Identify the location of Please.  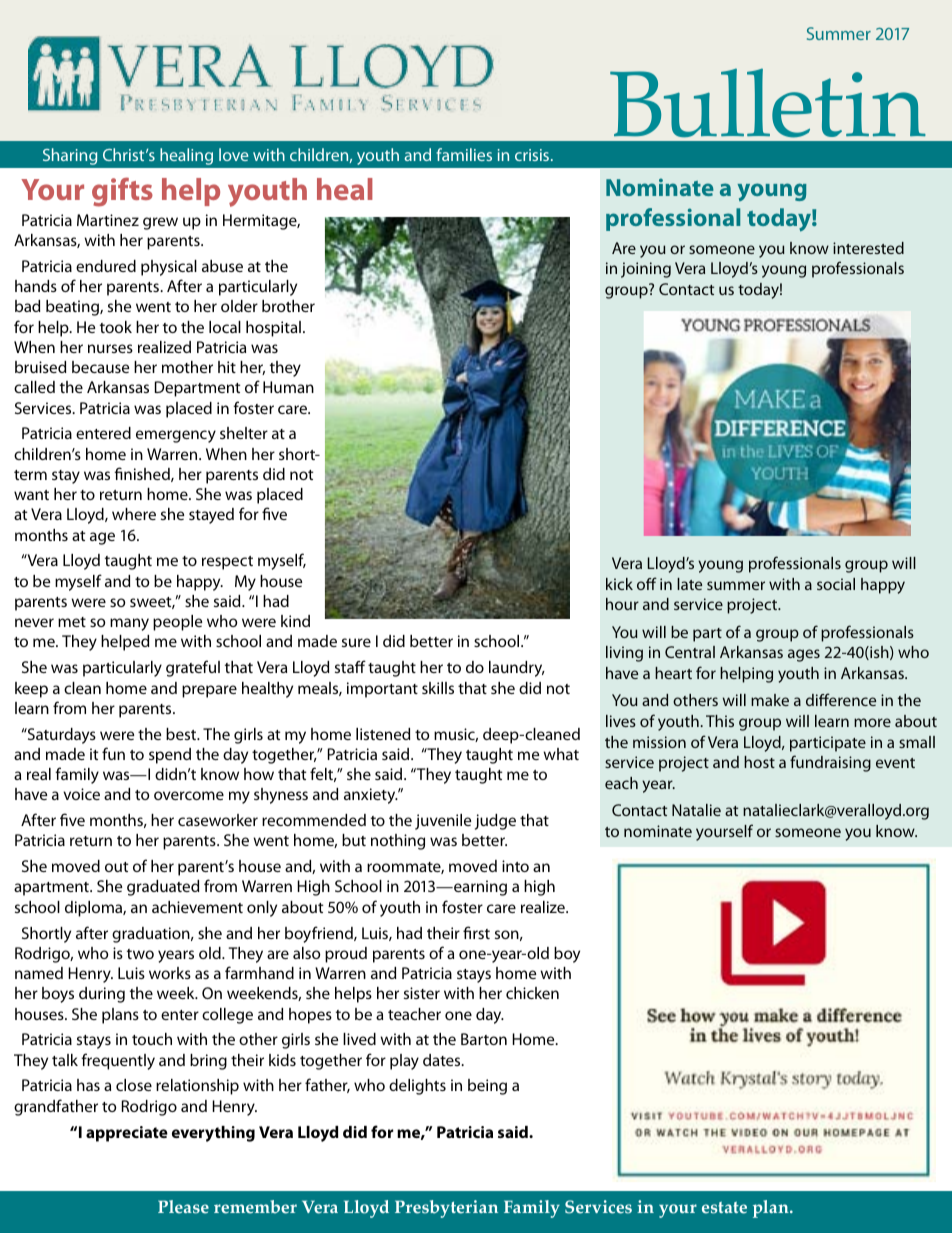
(183, 1207).
